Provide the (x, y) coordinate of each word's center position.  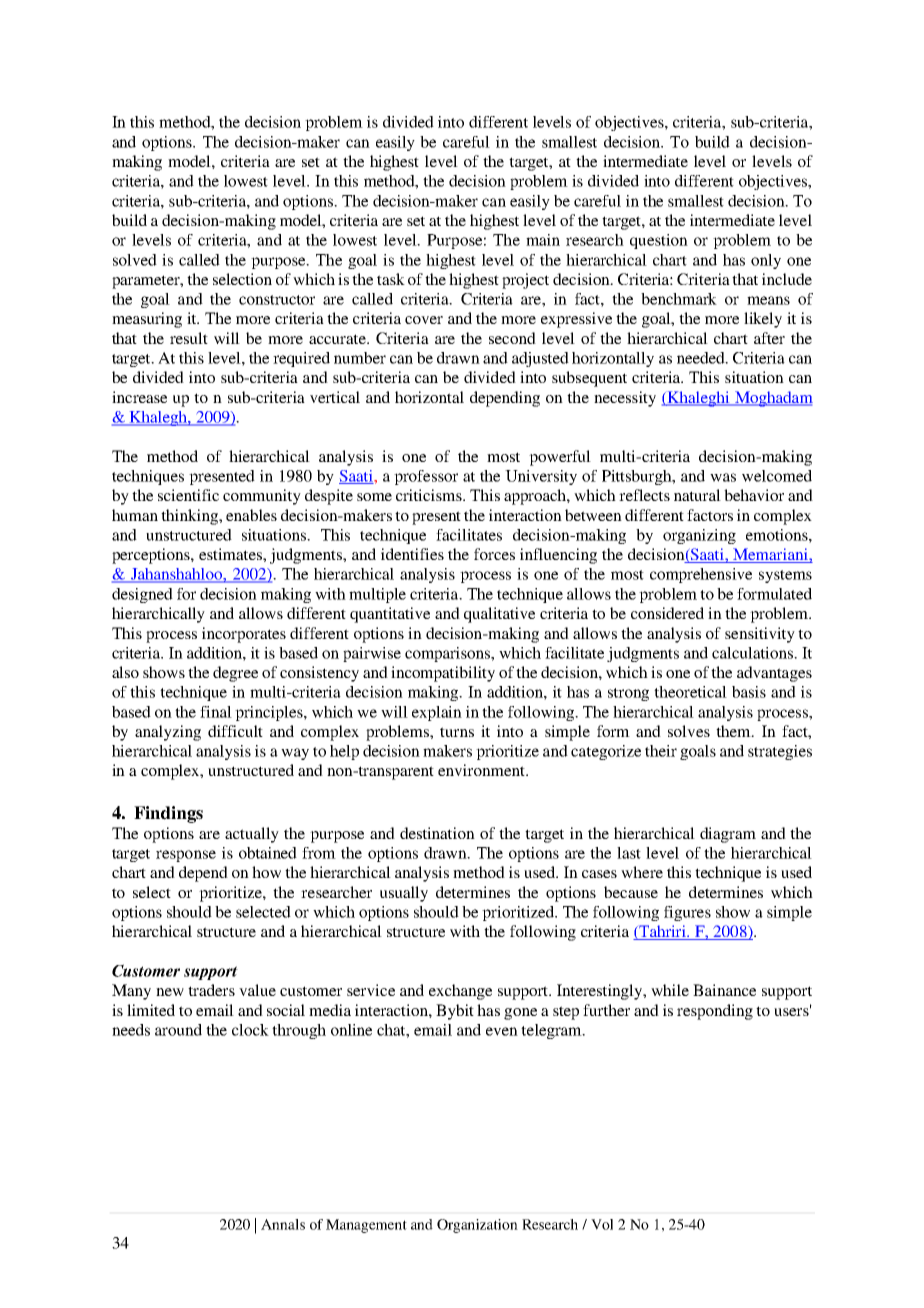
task (391, 279)
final (216, 712)
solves (689, 731)
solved (135, 260)
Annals (283, 1224)
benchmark (679, 299)
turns (457, 732)
